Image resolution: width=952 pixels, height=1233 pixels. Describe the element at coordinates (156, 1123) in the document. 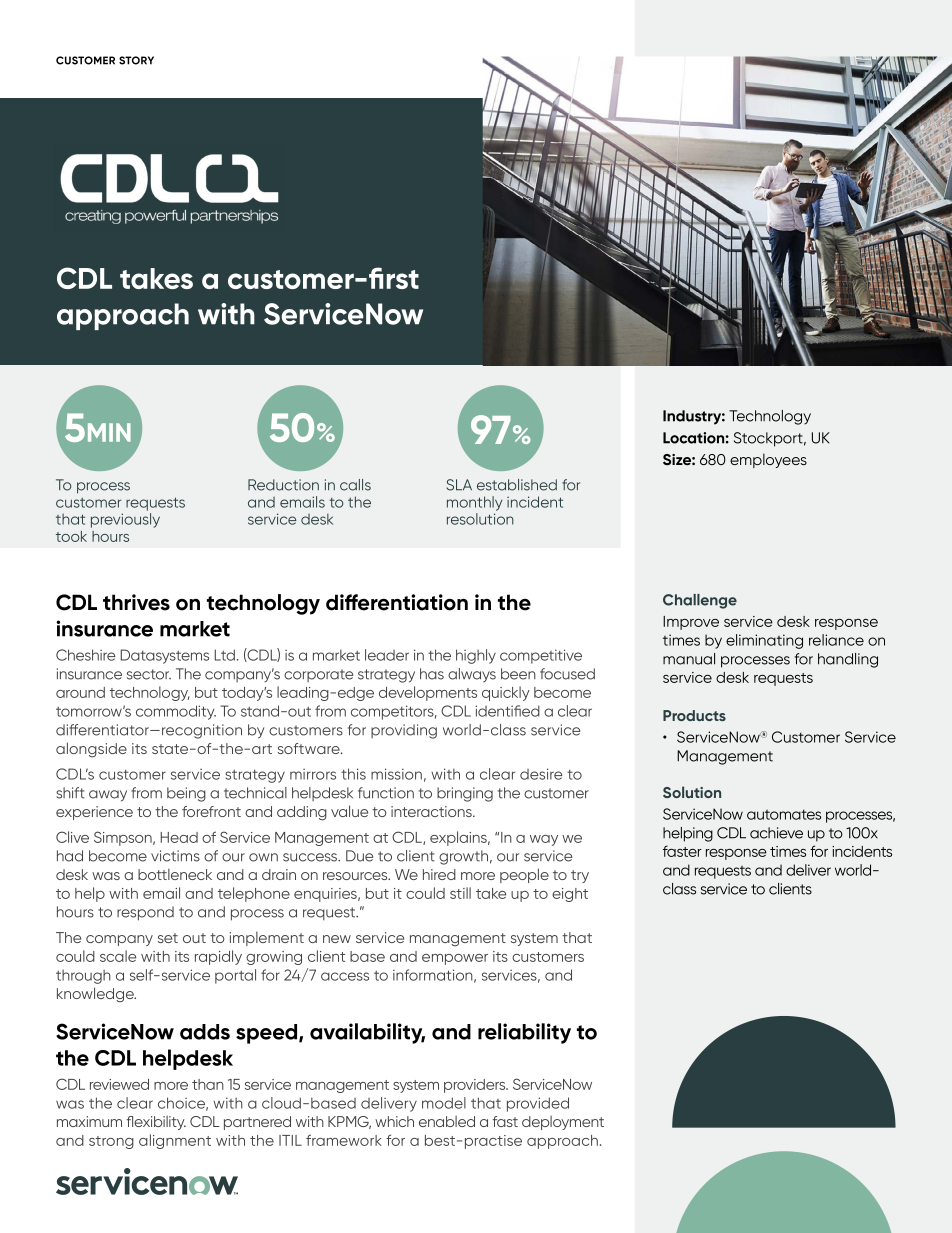

I see `flexibility` at that location.
